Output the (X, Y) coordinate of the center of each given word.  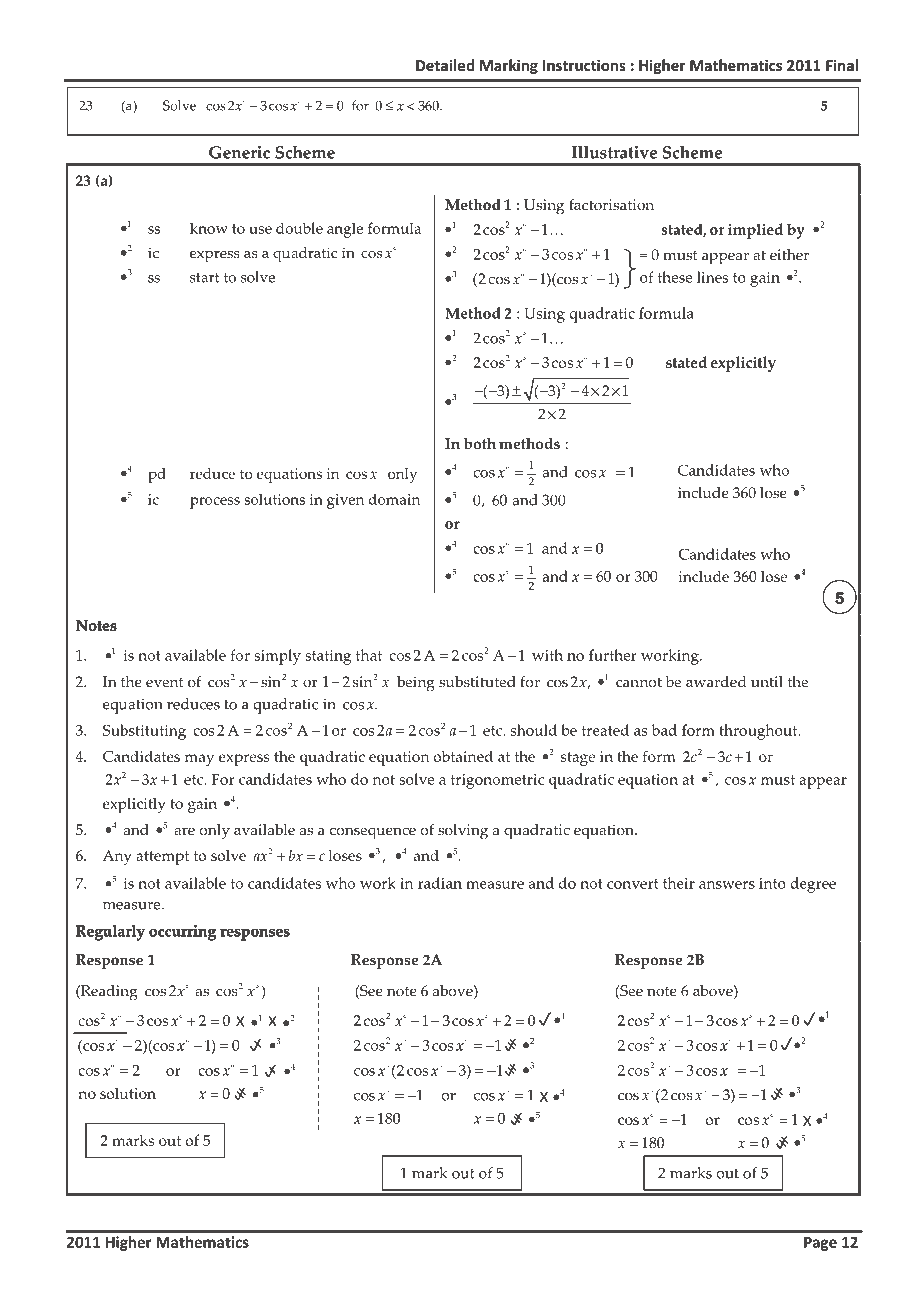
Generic (239, 152)
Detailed (445, 65)
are (184, 832)
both (480, 444)
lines (712, 277)
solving (463, 832)
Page (820, 1244)
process (215, 503)
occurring (182, 933)
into (772, 883)
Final (842, 65)
